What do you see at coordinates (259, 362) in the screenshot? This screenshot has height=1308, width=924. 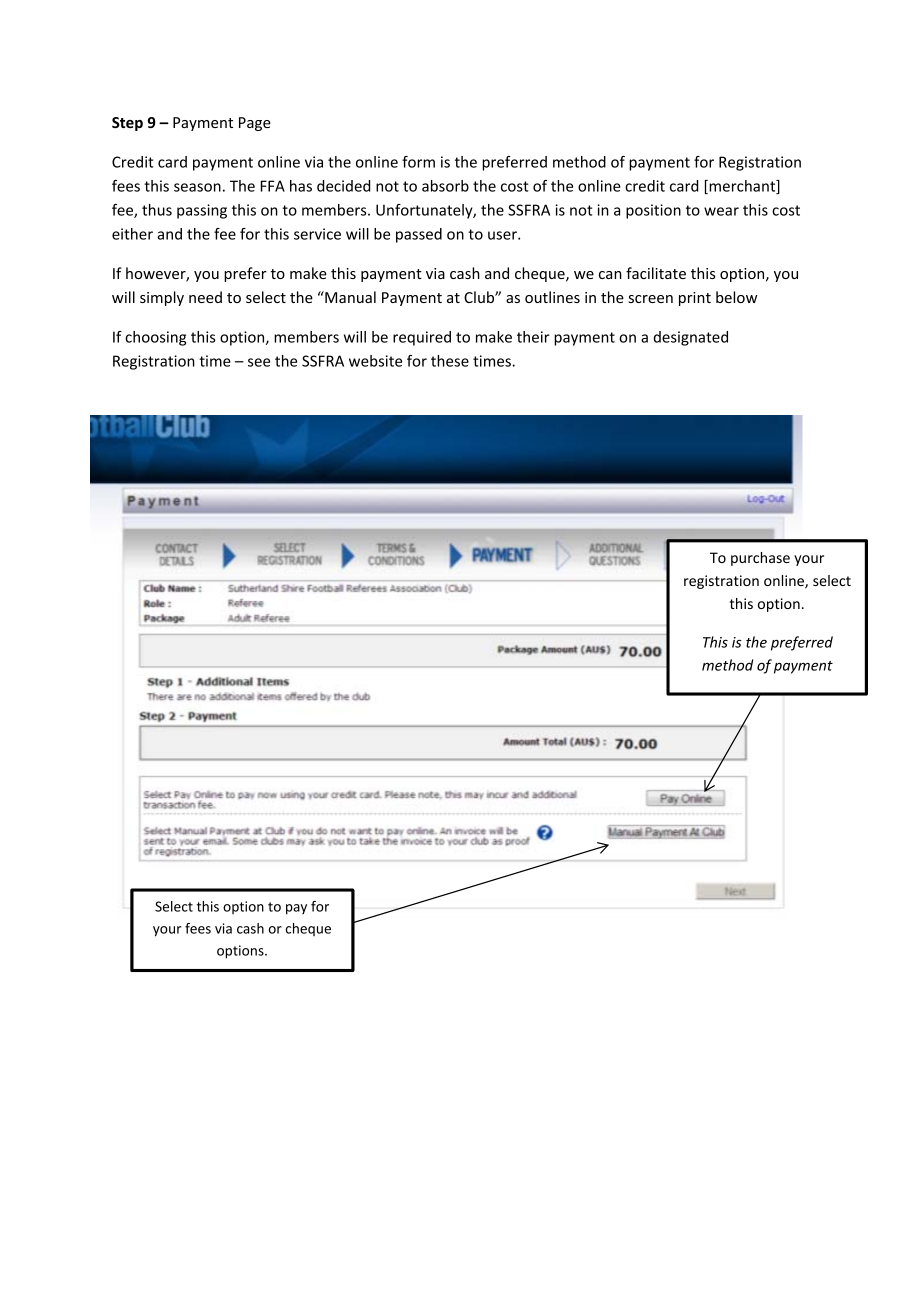 I see `see` at bounding box center [259, 362].
